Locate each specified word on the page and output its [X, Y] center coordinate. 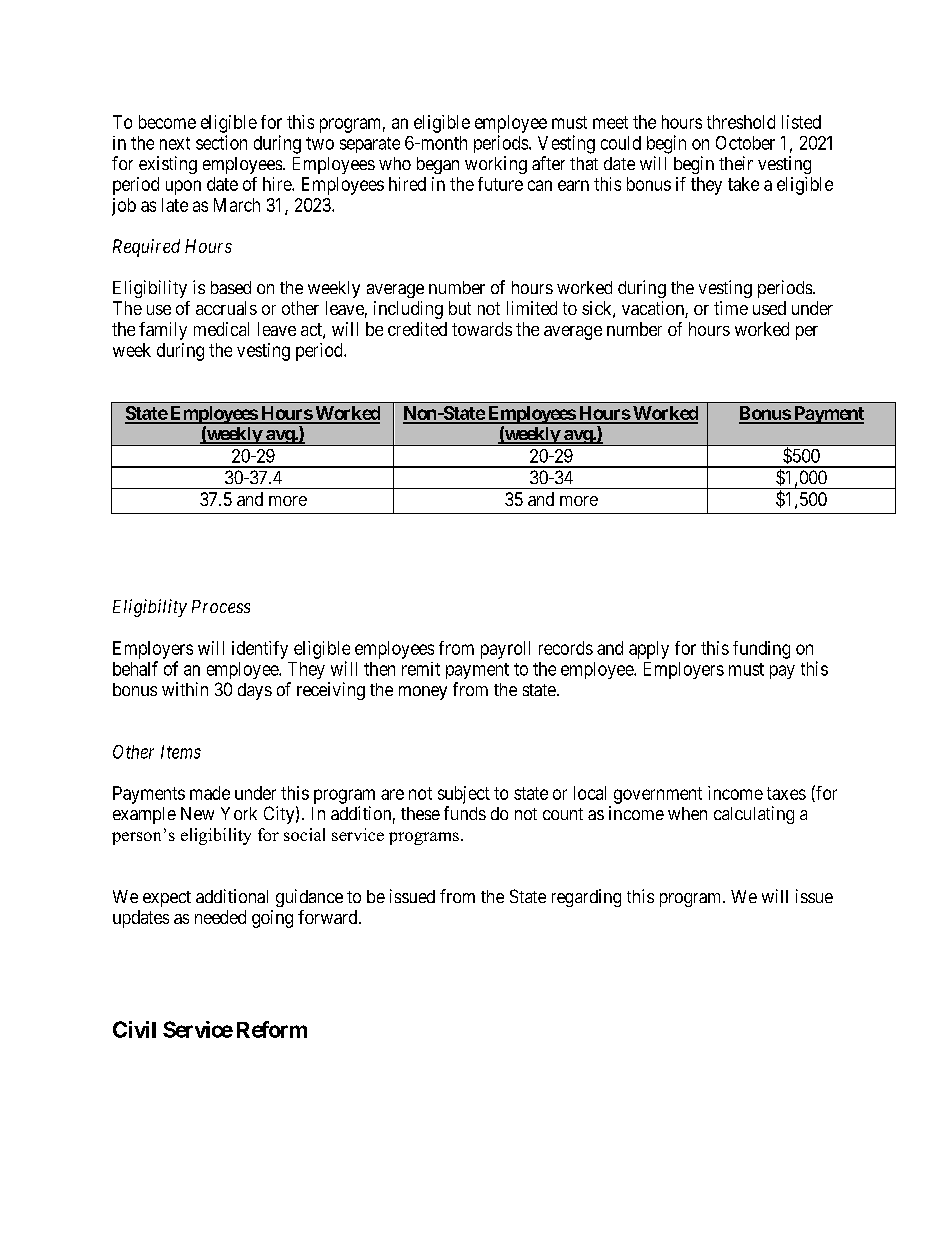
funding [761, 650]
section [221, 142]
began [438, 165]
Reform [272, 1029]
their [736, 163]
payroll [505, 650]
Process [221, 606]
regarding [586, 898]
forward [329, 917]
